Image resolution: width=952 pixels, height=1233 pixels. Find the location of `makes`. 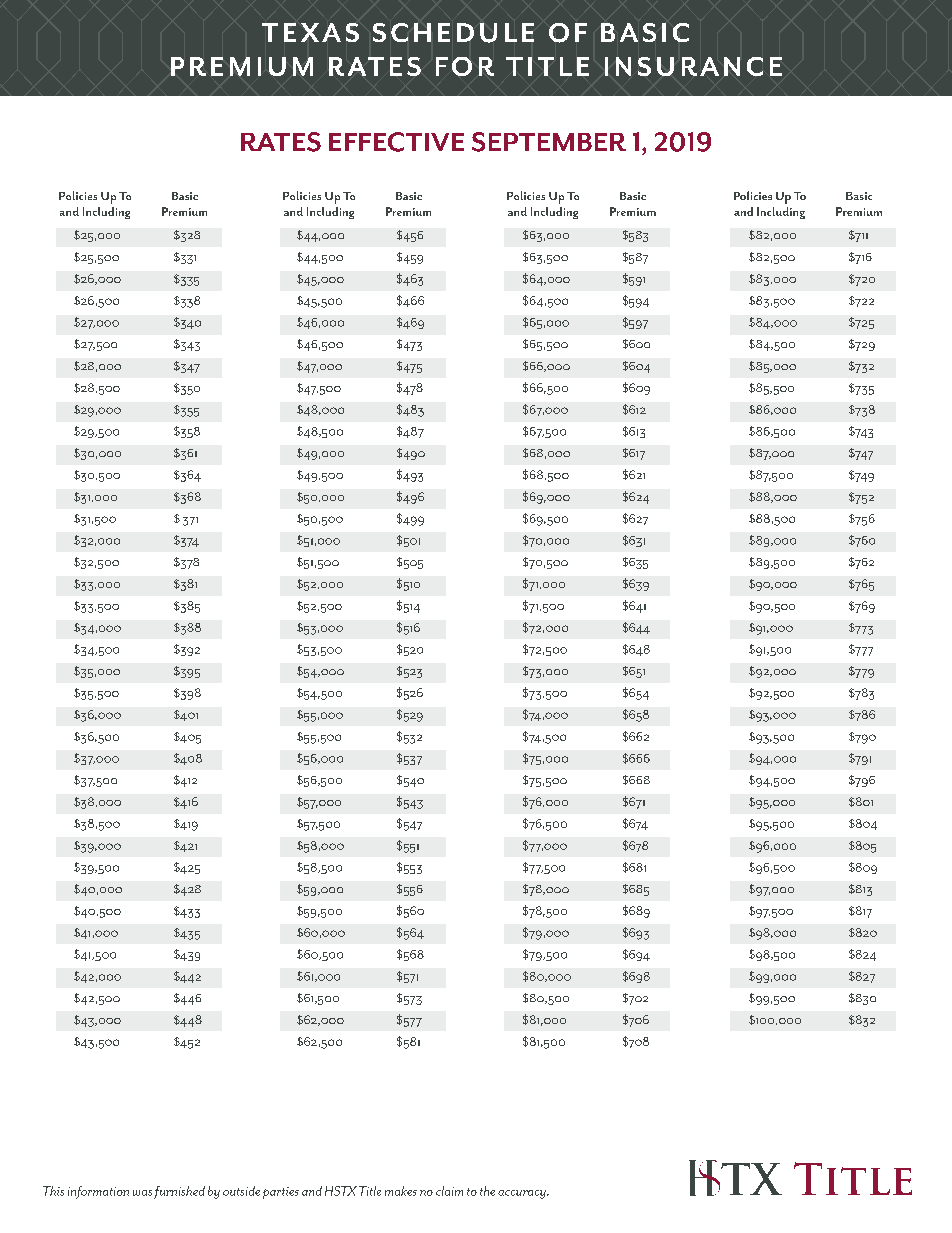

makes is located at coordinates (401, 1191).
